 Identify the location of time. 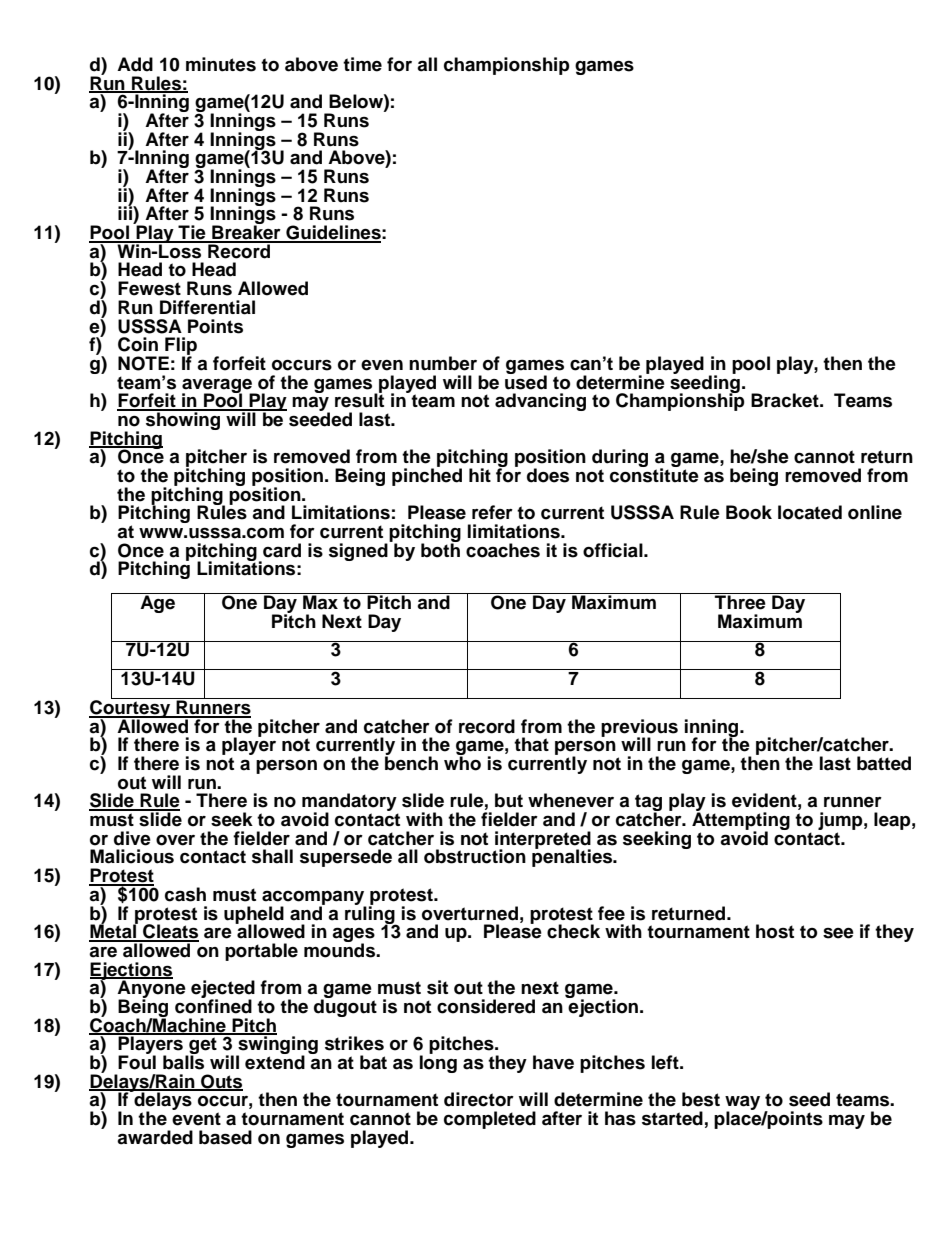
(362, 64).
